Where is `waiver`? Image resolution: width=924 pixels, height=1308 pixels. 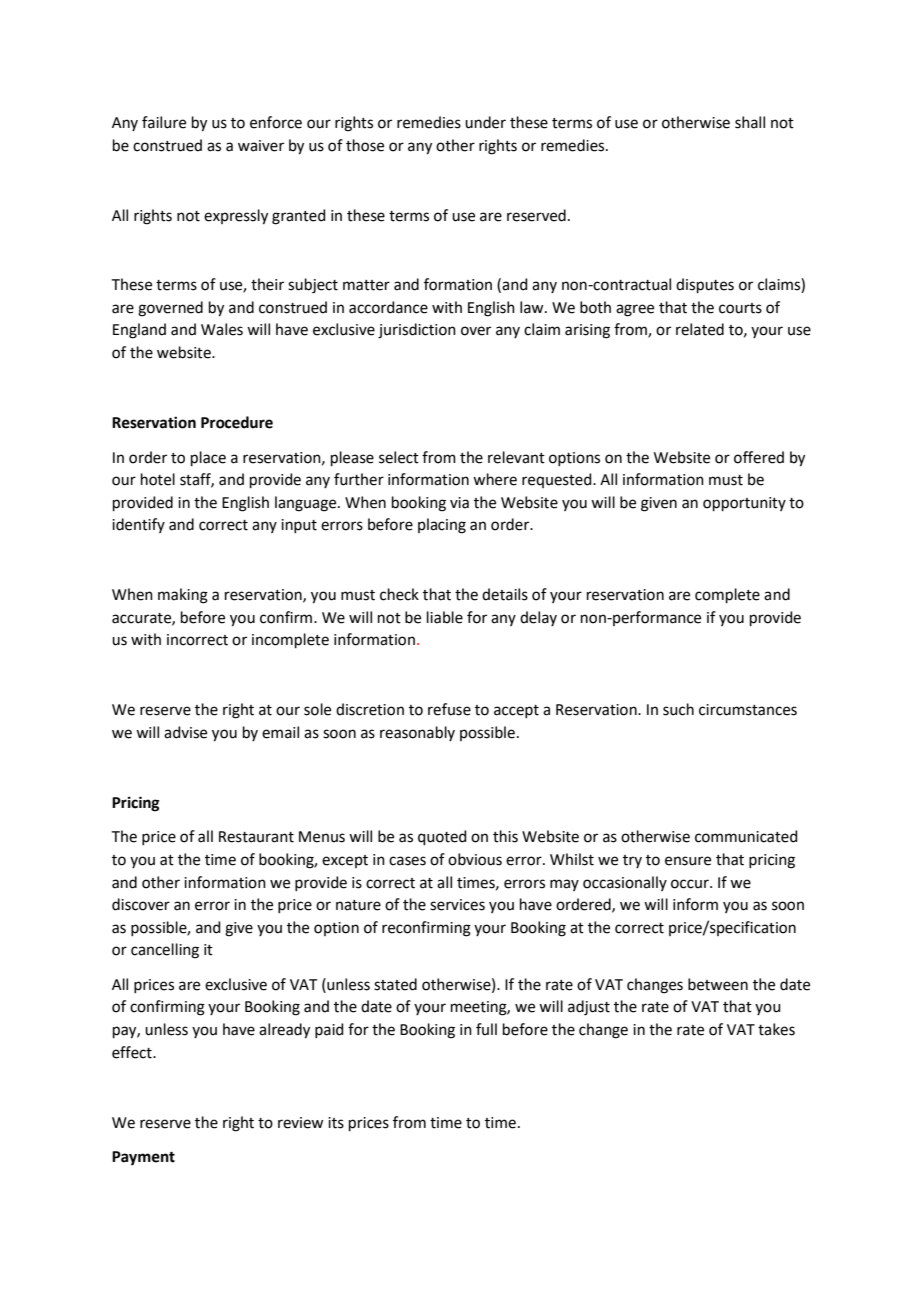 waiver is located at coordinates (261, 146).
